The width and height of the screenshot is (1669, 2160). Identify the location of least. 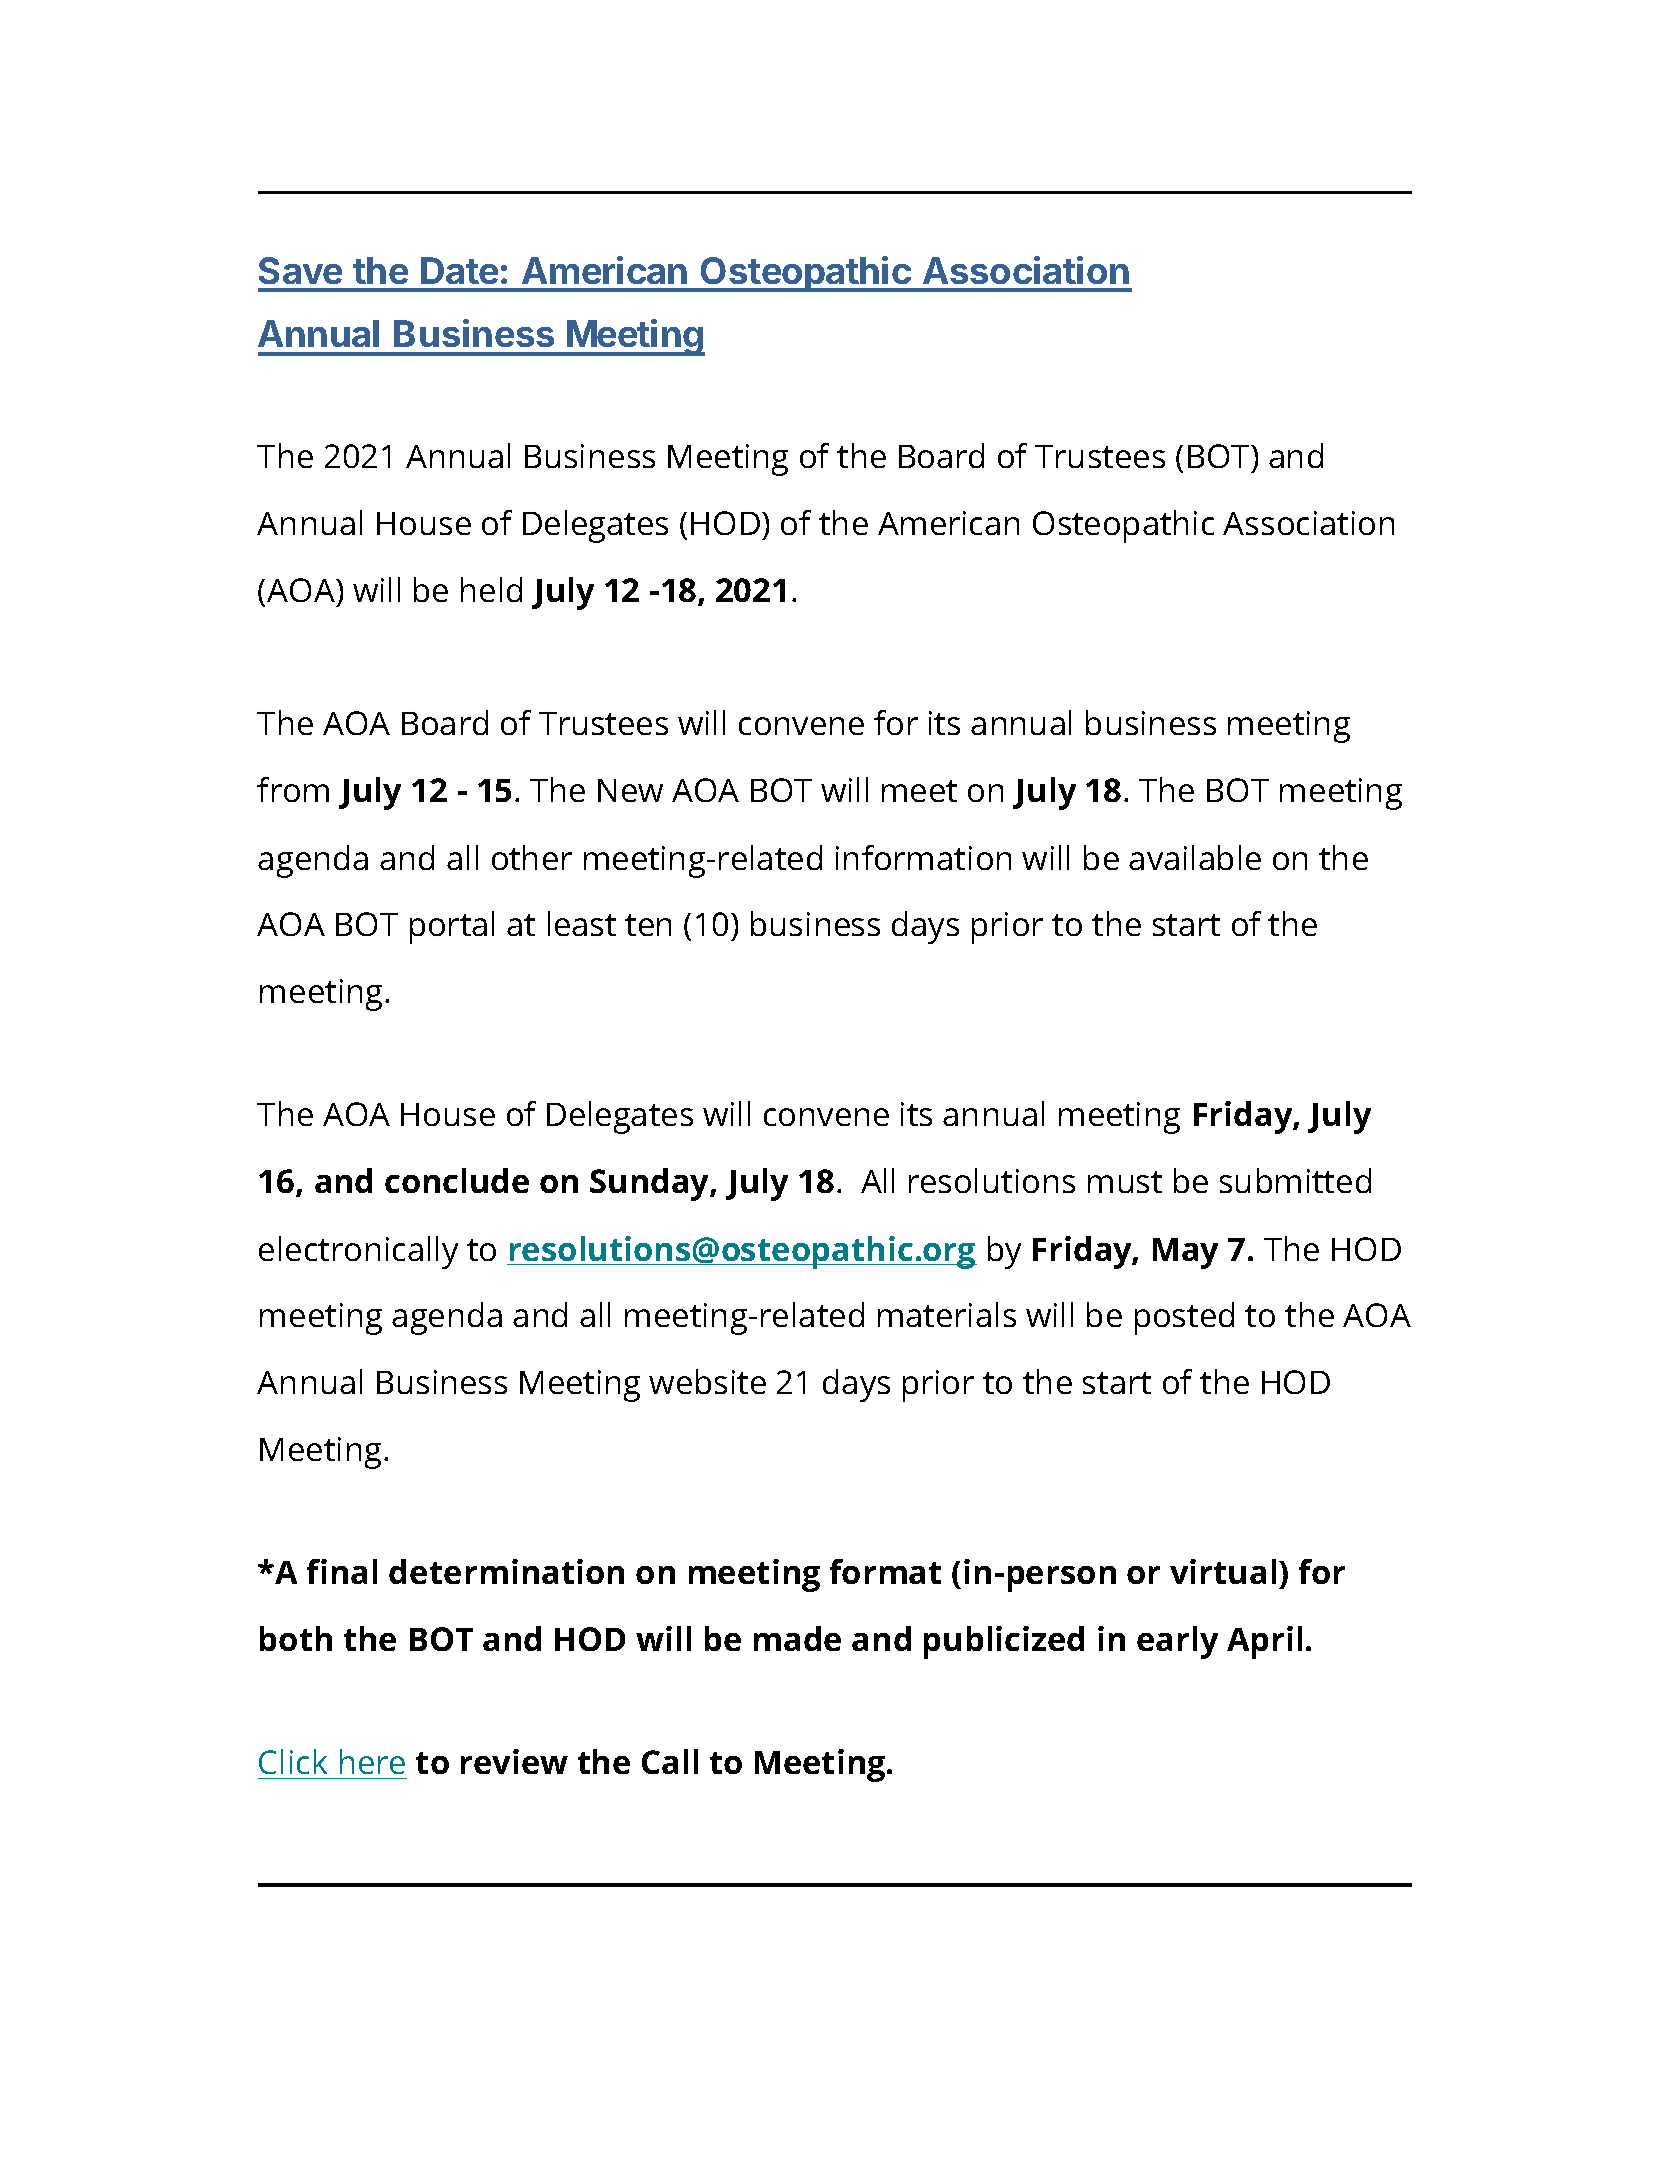
(582, 923).
